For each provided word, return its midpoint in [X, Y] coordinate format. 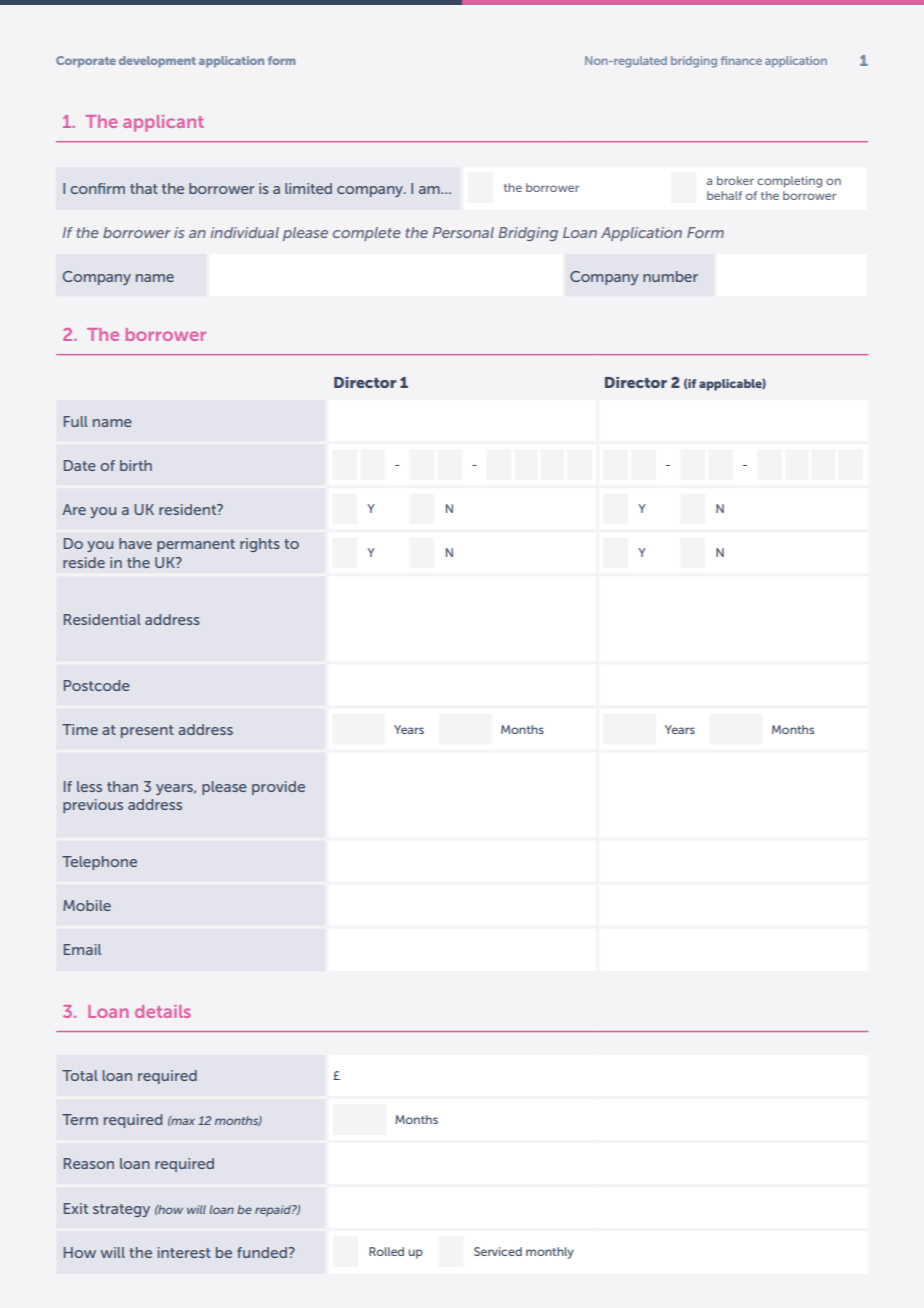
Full [76, 421]
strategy [121, 1210]
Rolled [386, 1251]
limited [308, 188]
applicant [163, 123]
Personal [463, 232]
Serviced [498, 1251]
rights [260, 545]
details [163, 1011]
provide [278, 788]
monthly [550, 1253]
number [670, 276]
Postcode [97, 685]
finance [741, 60]
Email [82, 949]
